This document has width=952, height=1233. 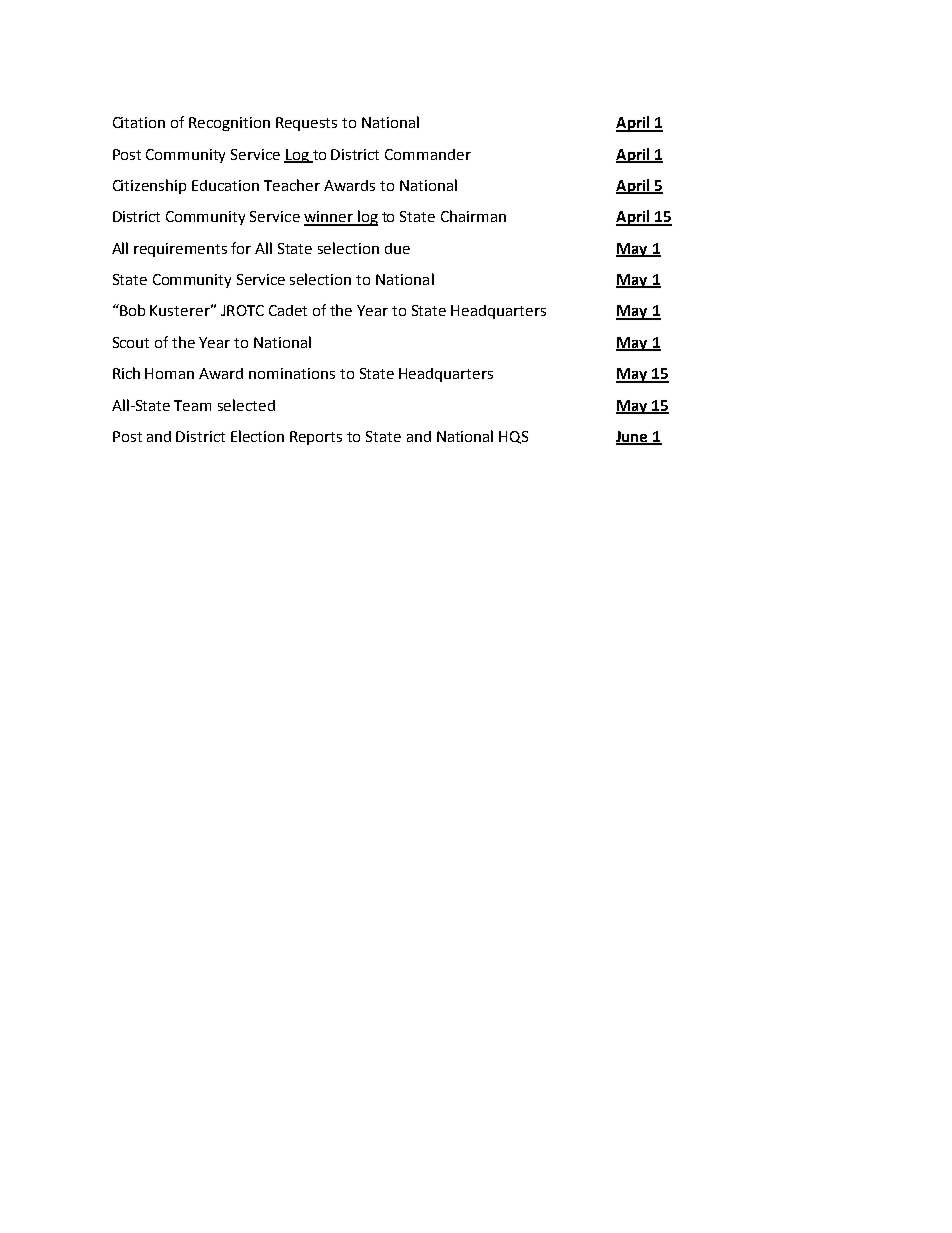 What do you see at coordinates (513, 437) in the document?
I see `HQS` at bounding box center [513, 437].
